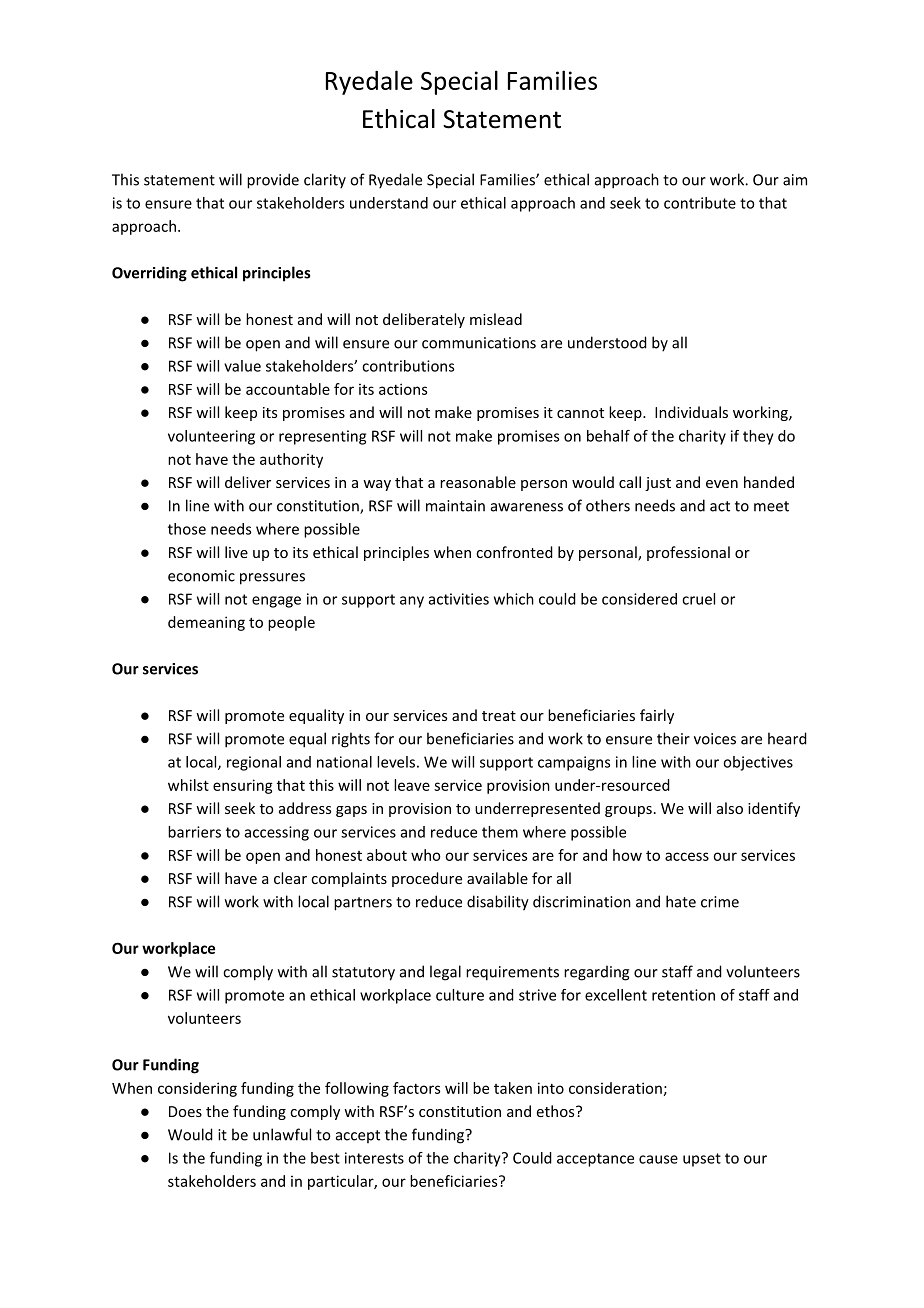 The height and width of the image is (1308, 924). Describe the element at coordinates (513, 1088) in the image. I see `taken` at that location.
